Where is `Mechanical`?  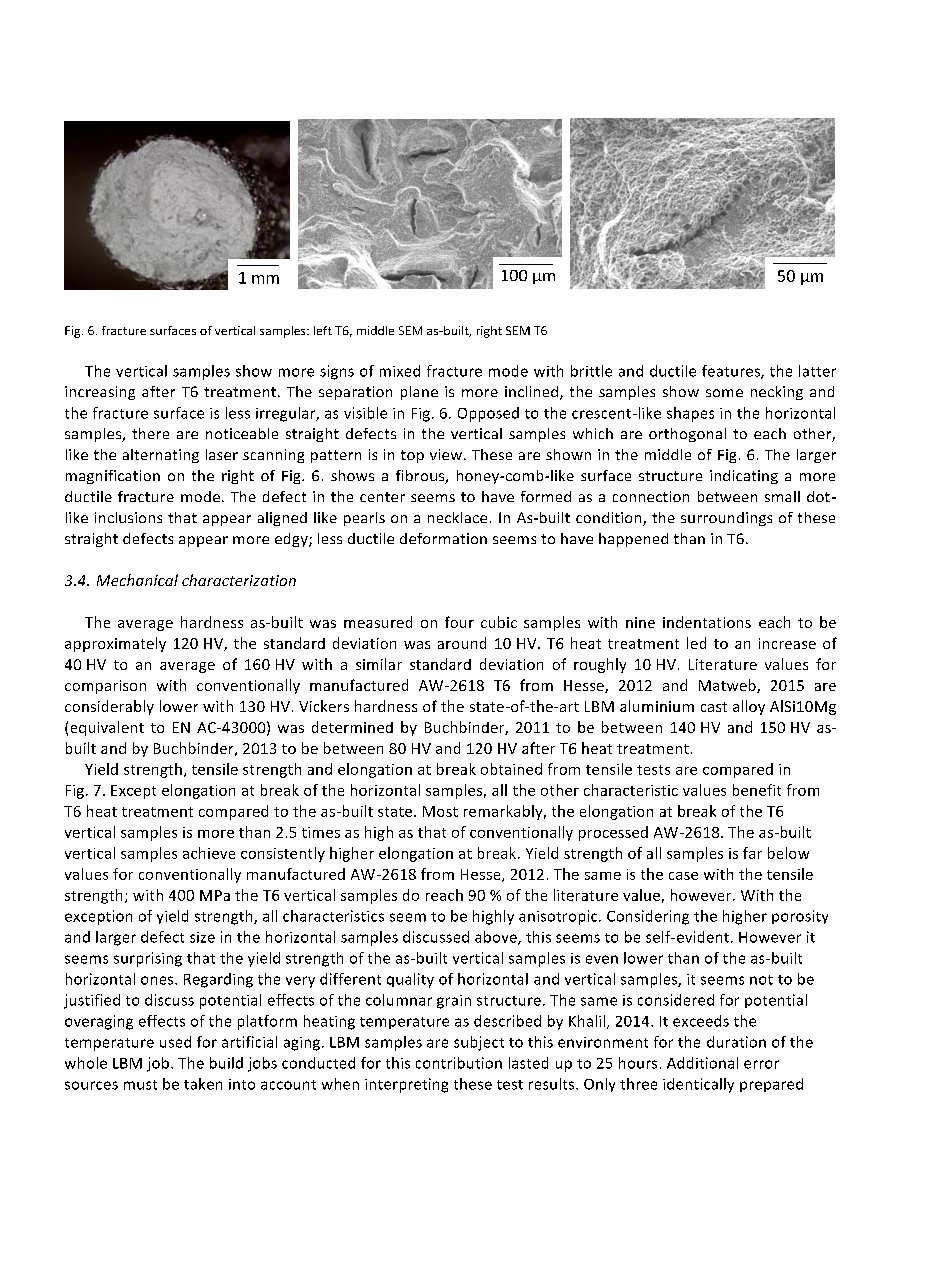 Mechanical is located at coordinates (137, 580).
